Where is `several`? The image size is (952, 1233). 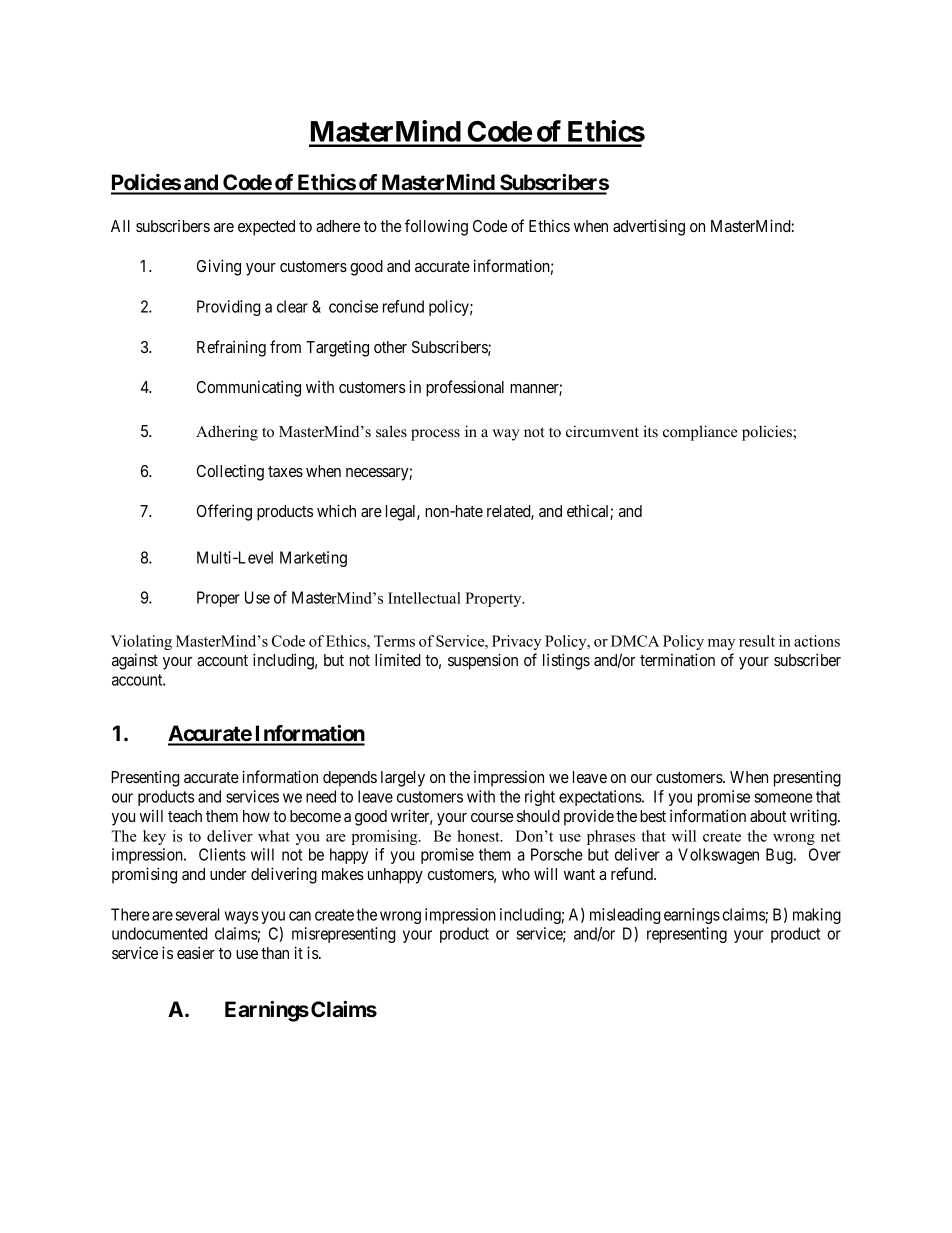
several is located at coordinates (197, 914).
